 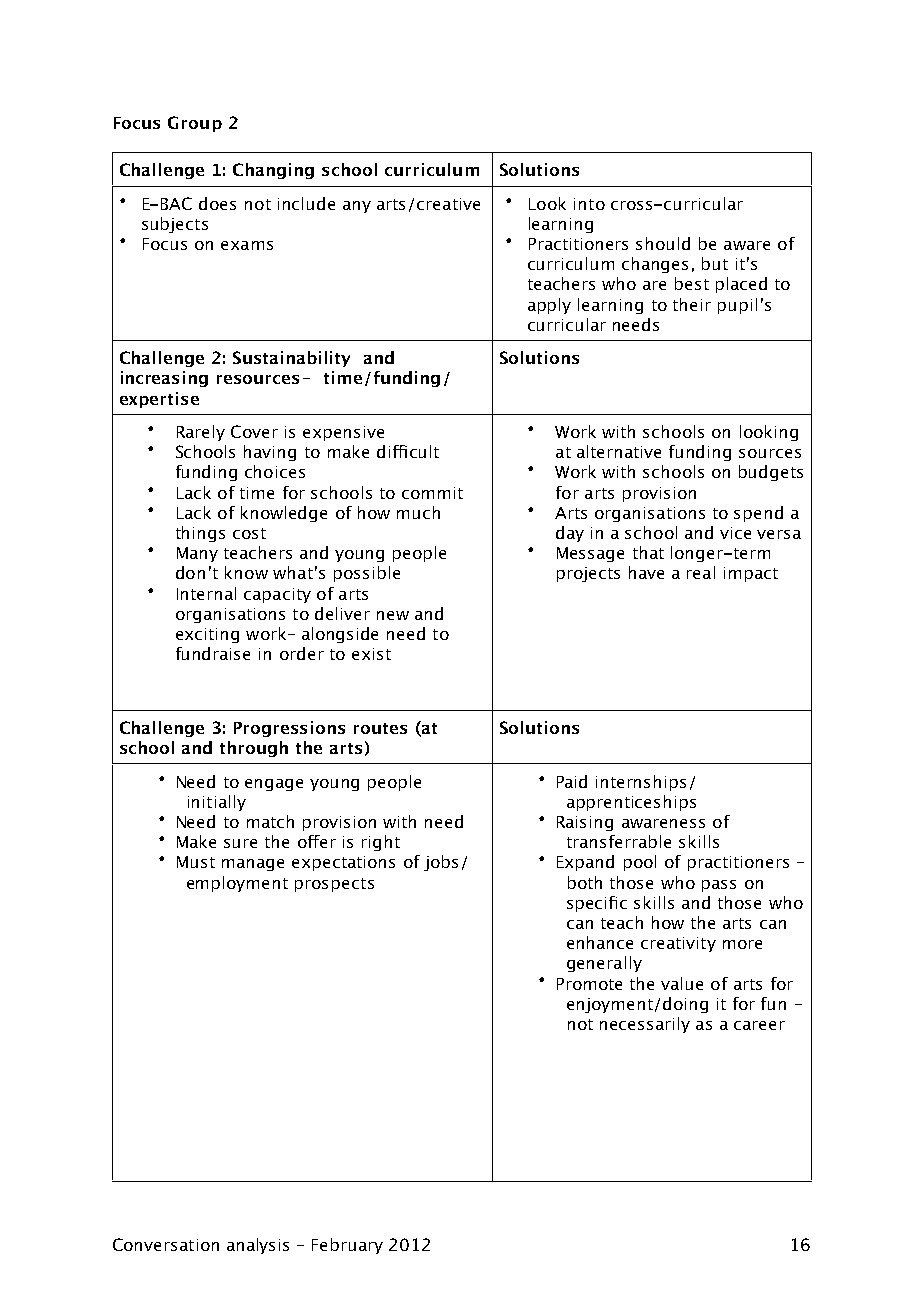 What do you see at coordinates (663, 243) in the screenshot?
I see `should` at bounding box center [663, 243].
